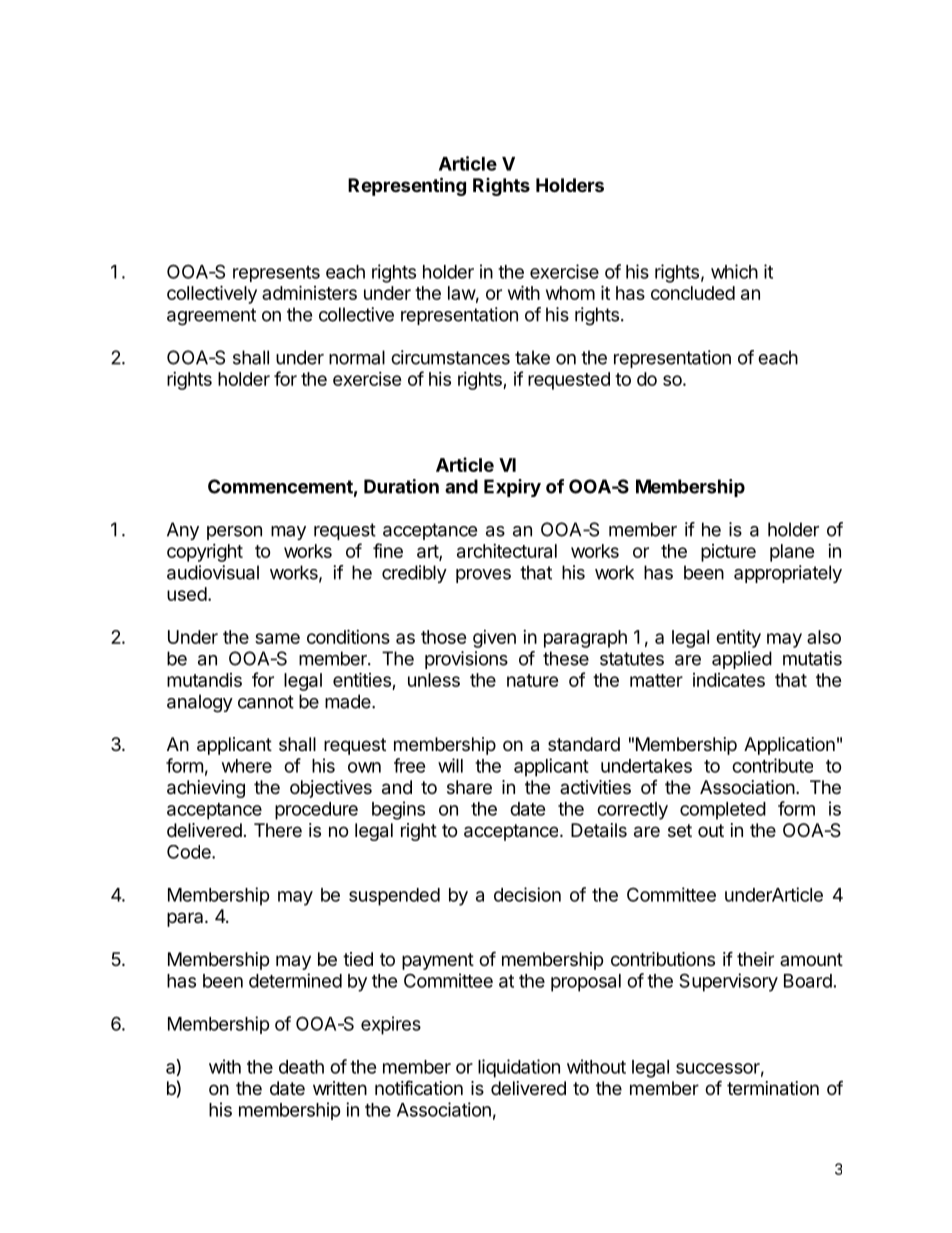 Image resolution: width=952 pixels, height=1233 pixels. I want to click on same, so click(277, 638).
